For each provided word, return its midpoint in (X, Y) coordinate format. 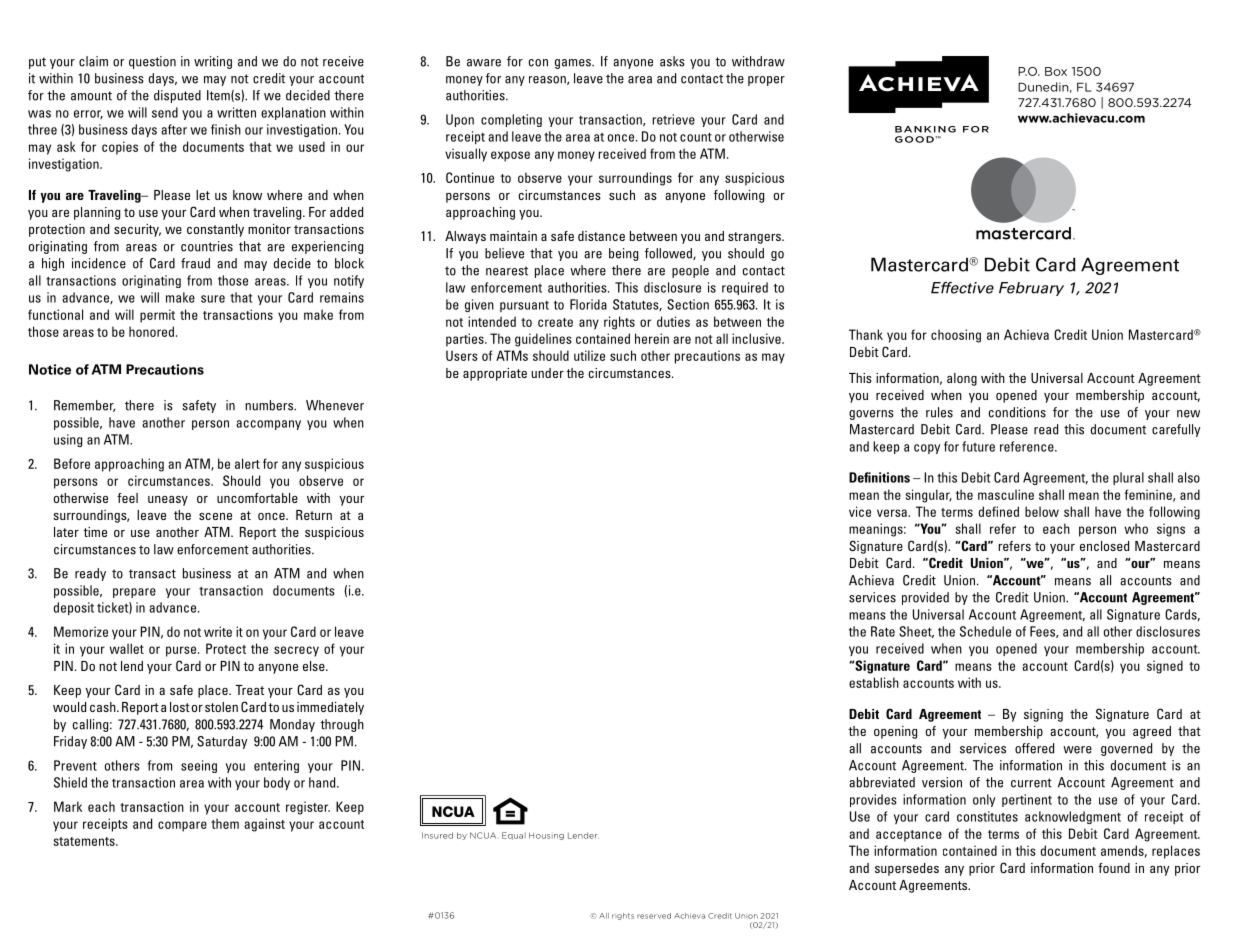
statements (85, 841)
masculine (1006, 494)
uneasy (168, 501)
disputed (177, 96)
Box (1056, 71)
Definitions (879, 477)
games (574, 64)
